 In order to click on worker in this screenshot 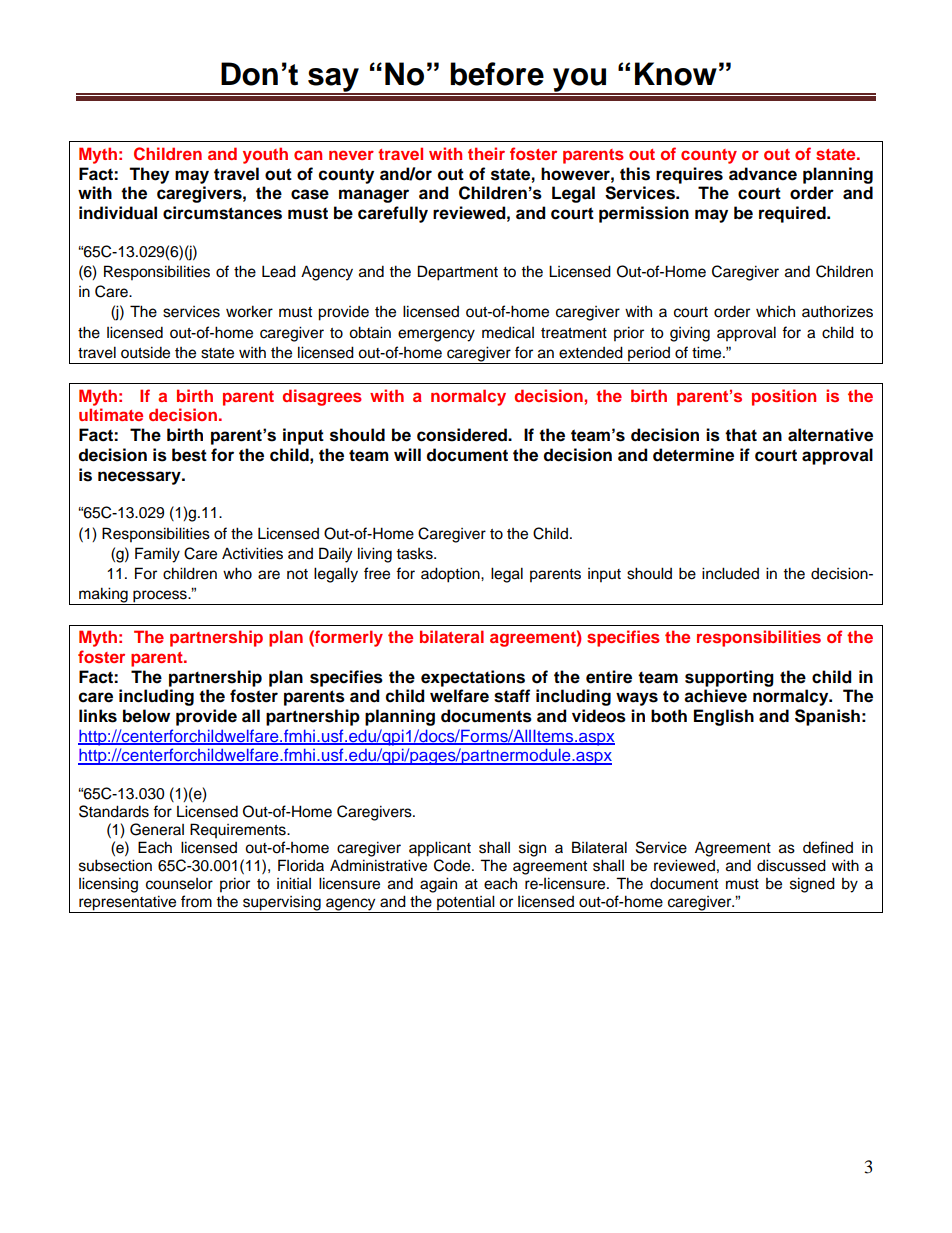, I will do `click(249, 311)`.
